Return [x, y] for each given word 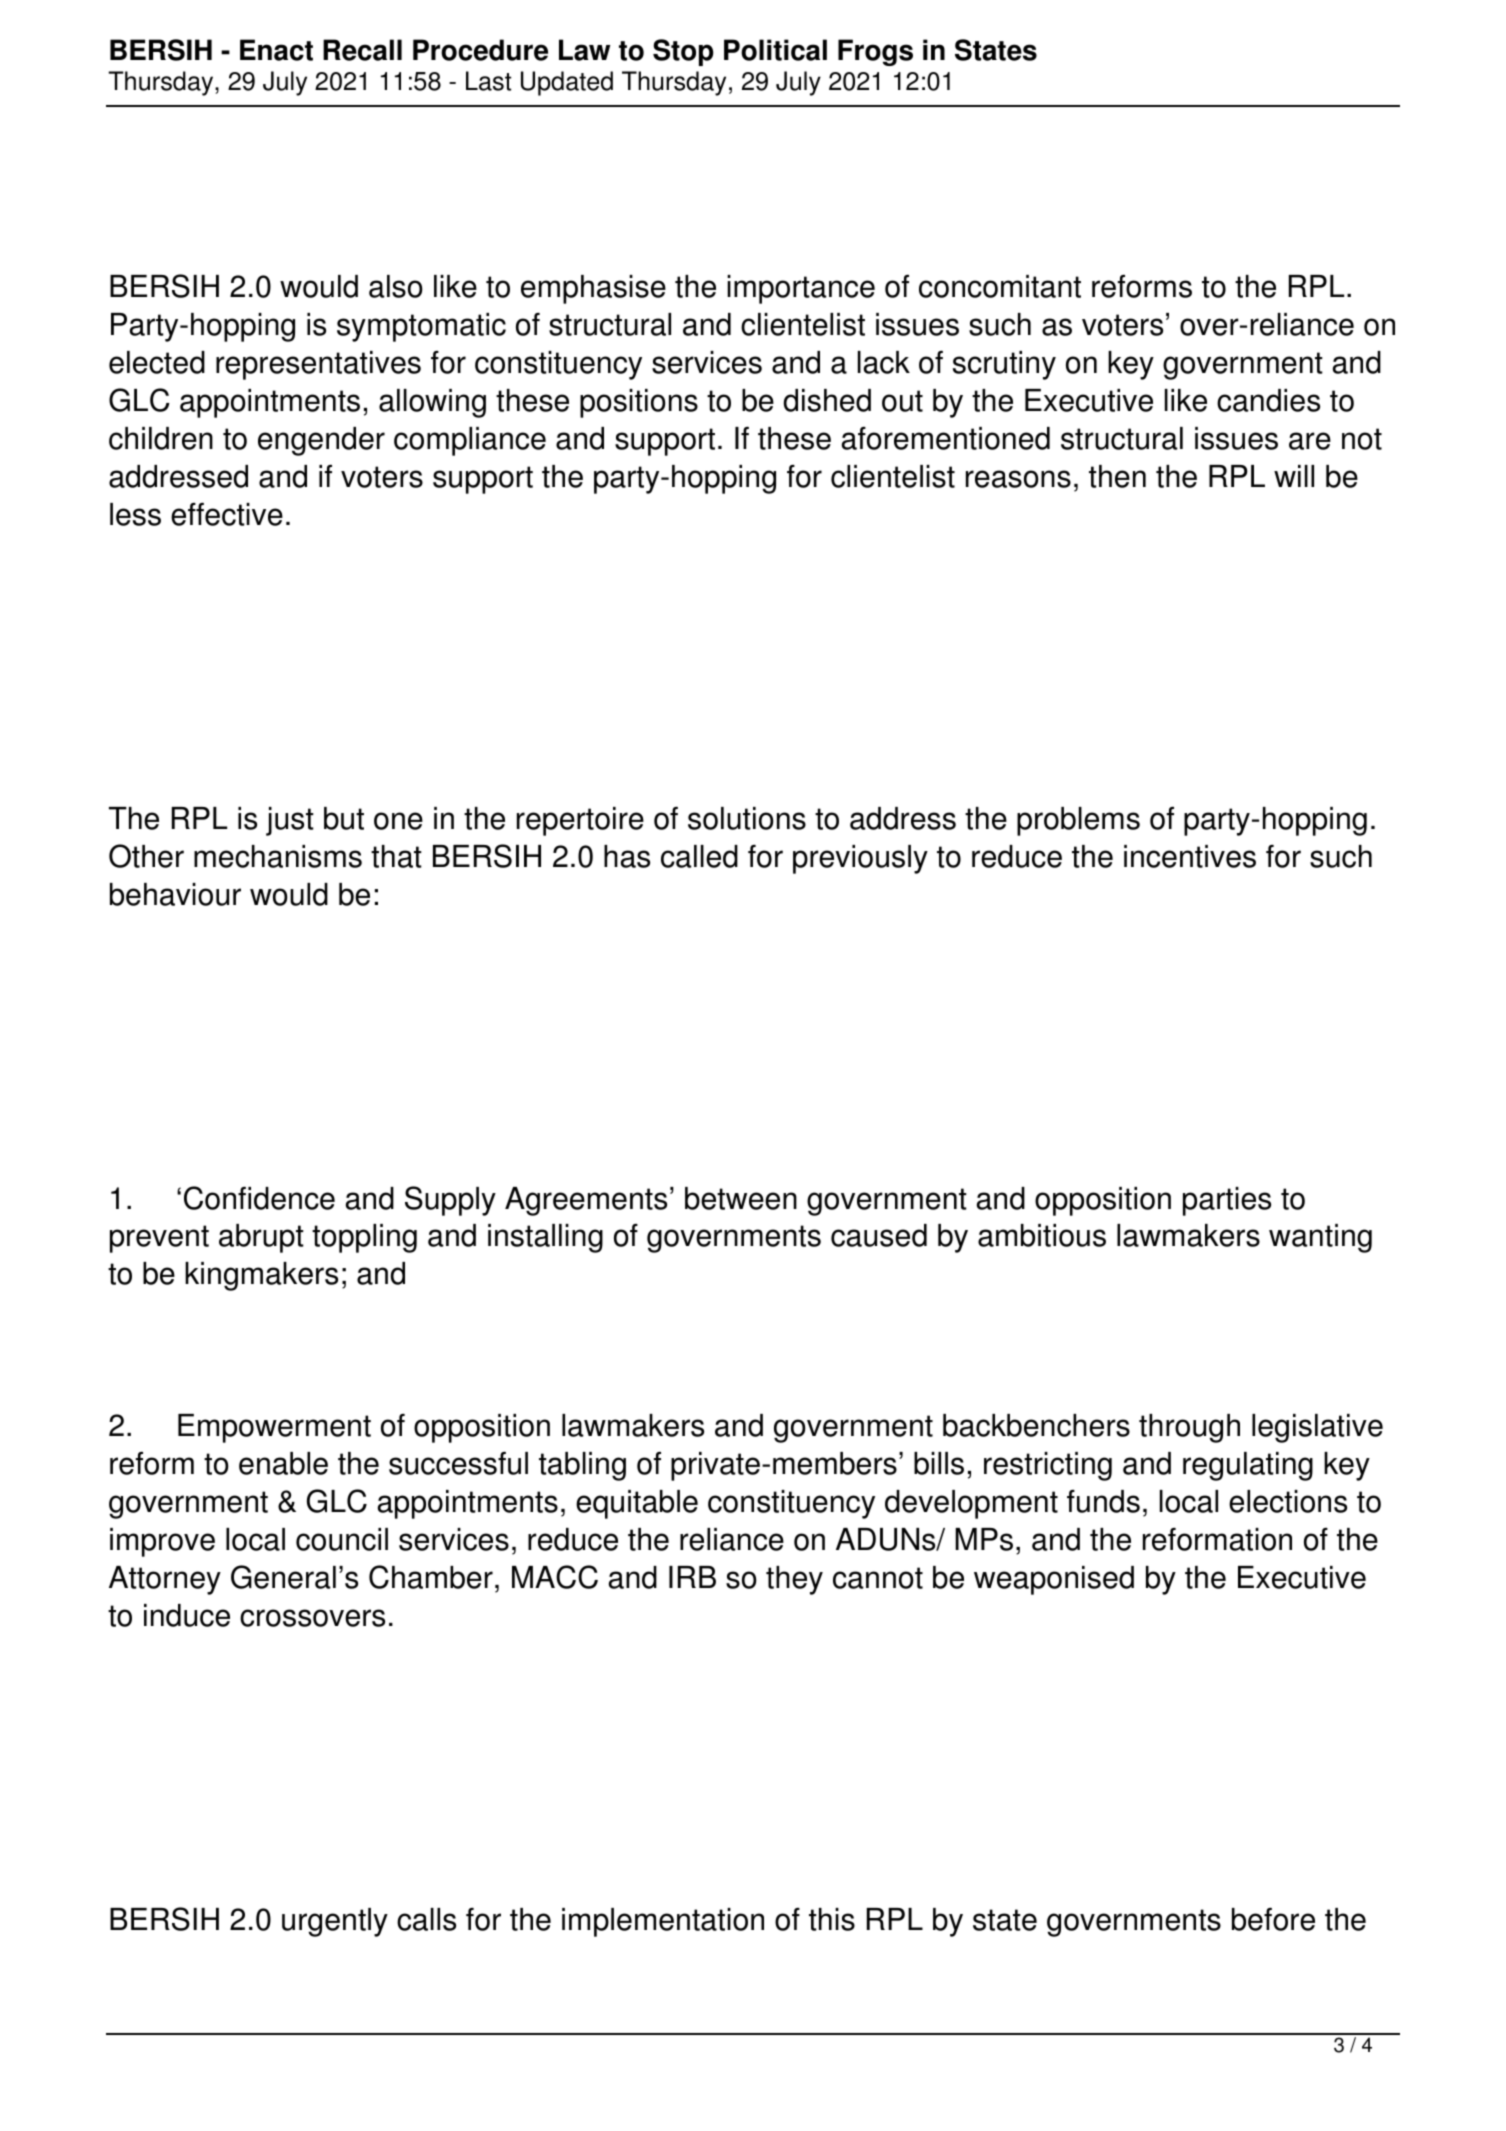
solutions [747, 818]
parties [1227, 1201]
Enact [276, 50]
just [290, 821]
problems [1078, 821]
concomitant [1000, 286]
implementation [663, 1922]
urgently [335, 1922]
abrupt [261, 1238]
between [741, 1198]
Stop [683, 52]
